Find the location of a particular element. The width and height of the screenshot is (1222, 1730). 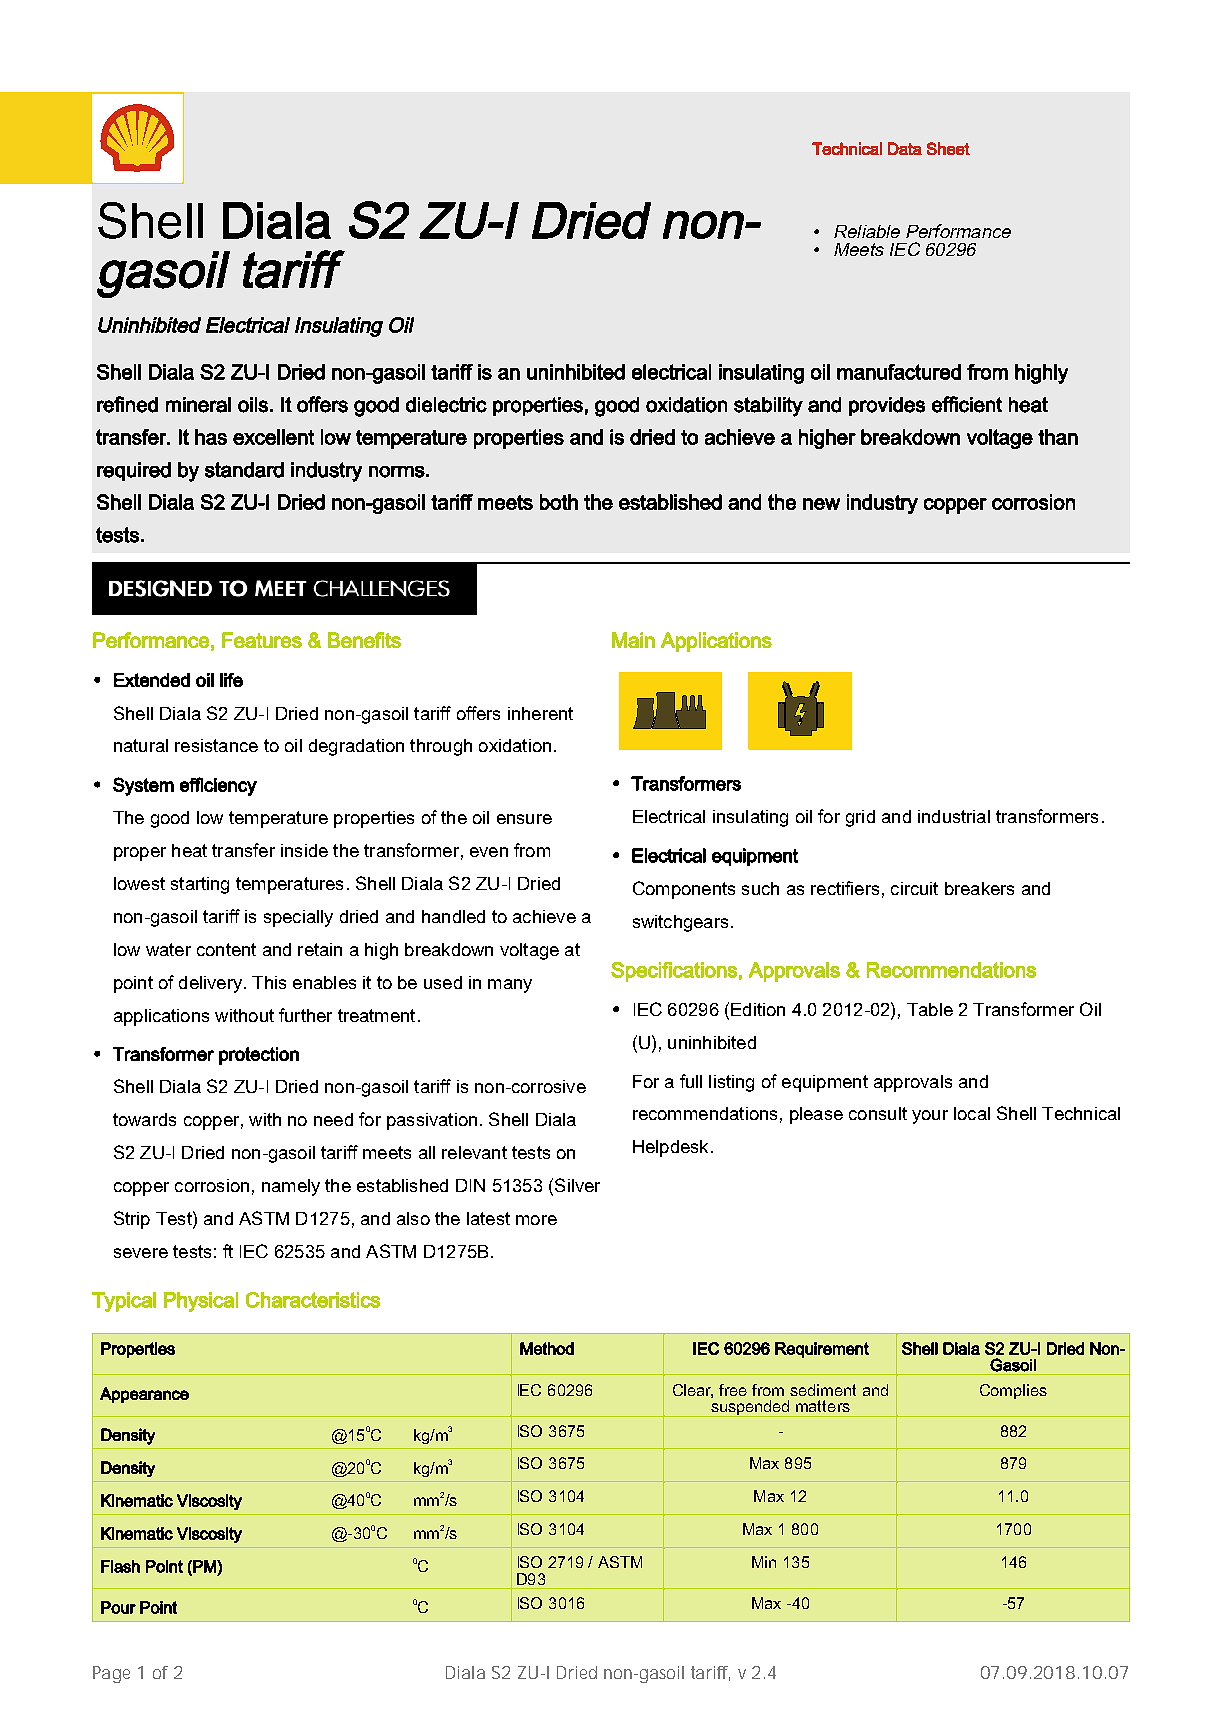

Components is located at coordinates (684, 890).
